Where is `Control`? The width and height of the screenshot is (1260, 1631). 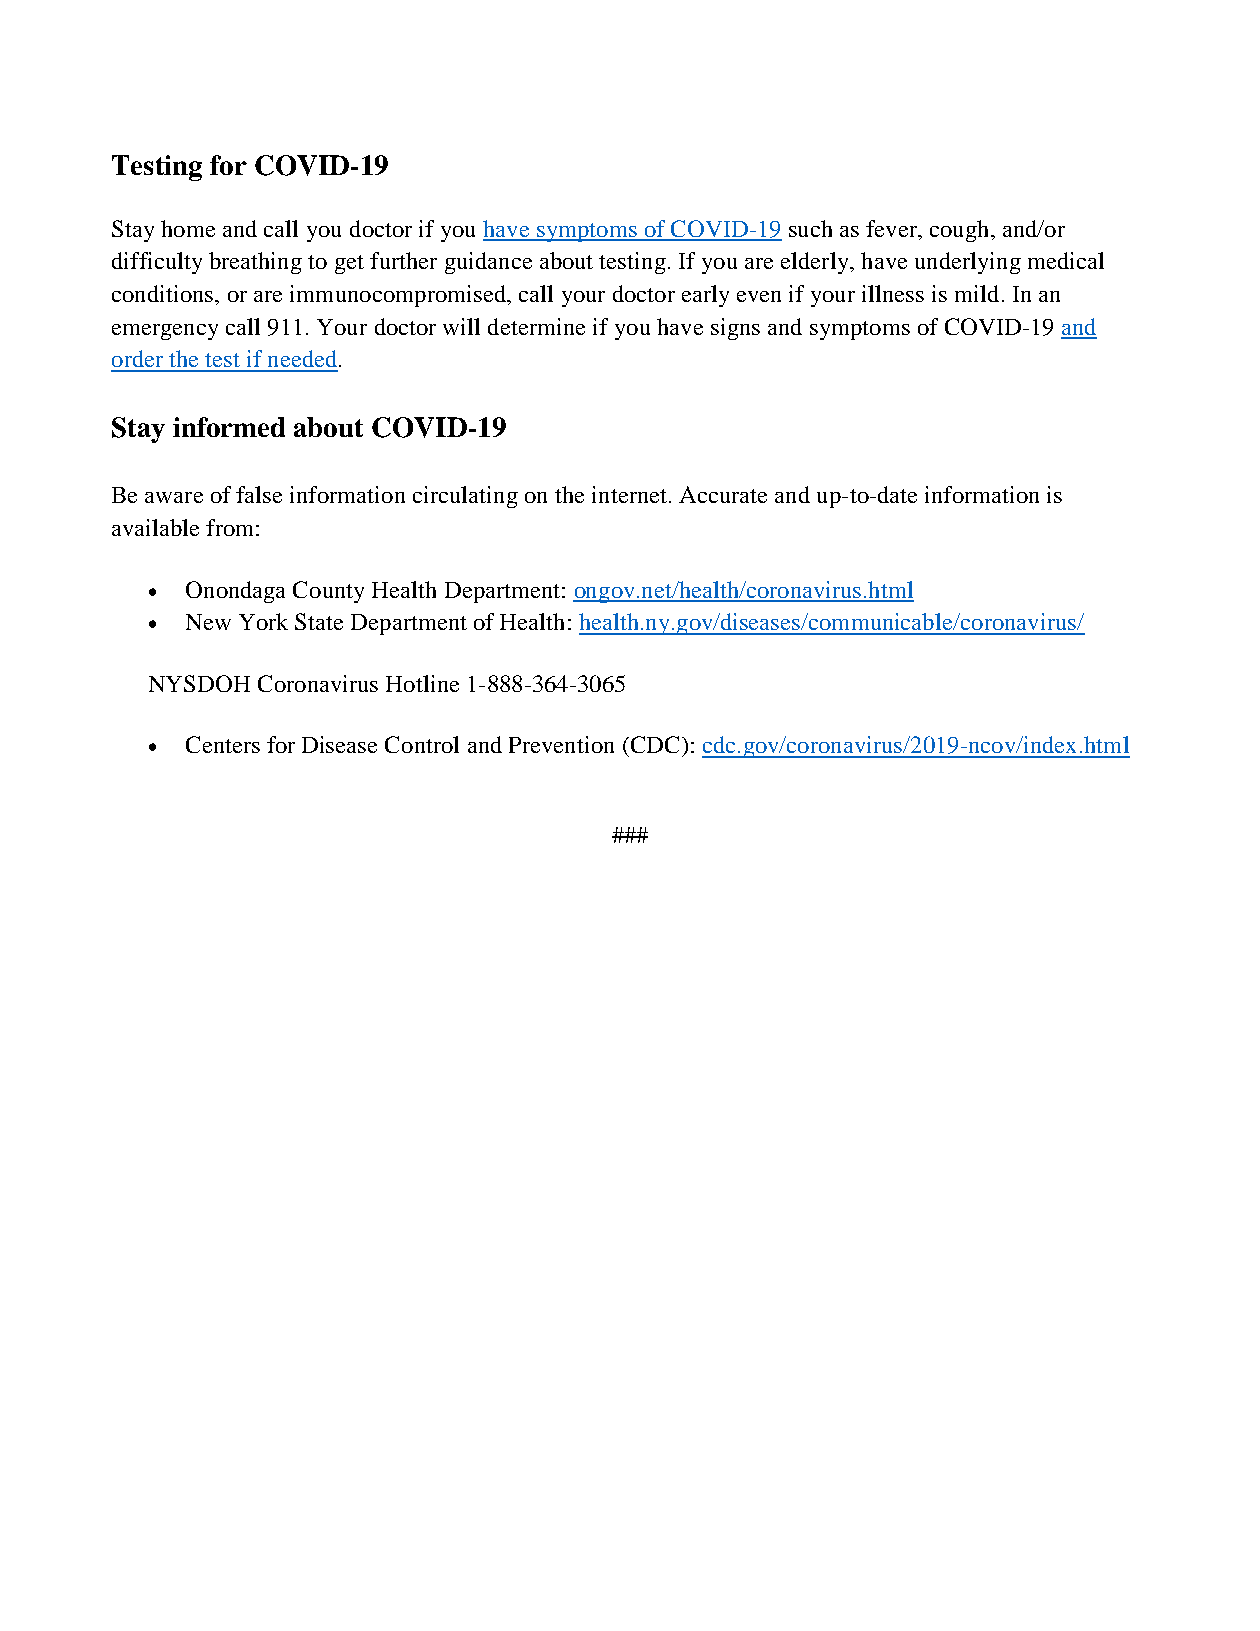
Control is located at coordinates (422, 744).
